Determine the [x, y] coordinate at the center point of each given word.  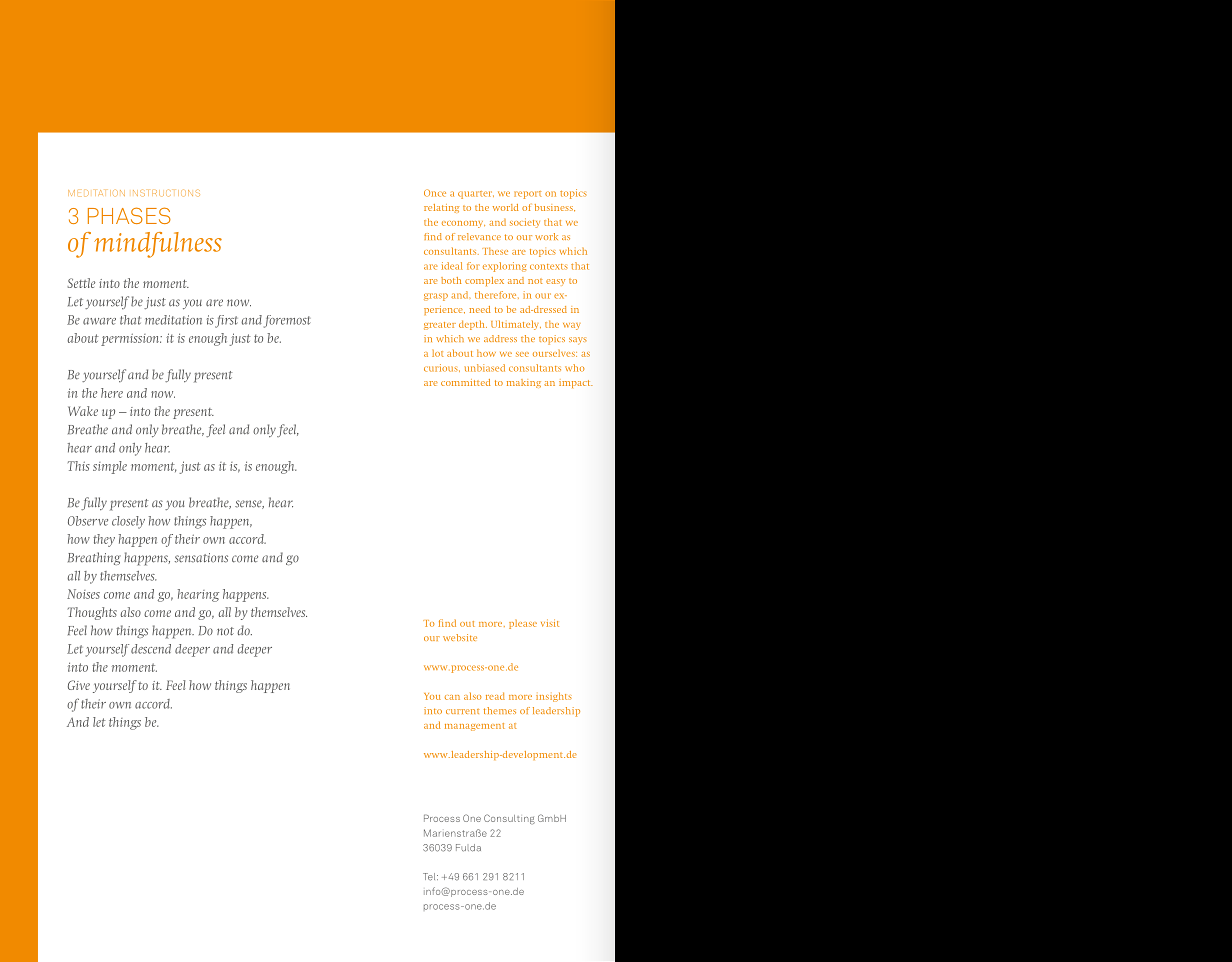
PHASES [129, 215]
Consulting [509, 819]
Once [435, 193]
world [505, 207]
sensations [201, 558]
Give [79, 685]
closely [128, 522]
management [475, 727]
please [523, 624]
